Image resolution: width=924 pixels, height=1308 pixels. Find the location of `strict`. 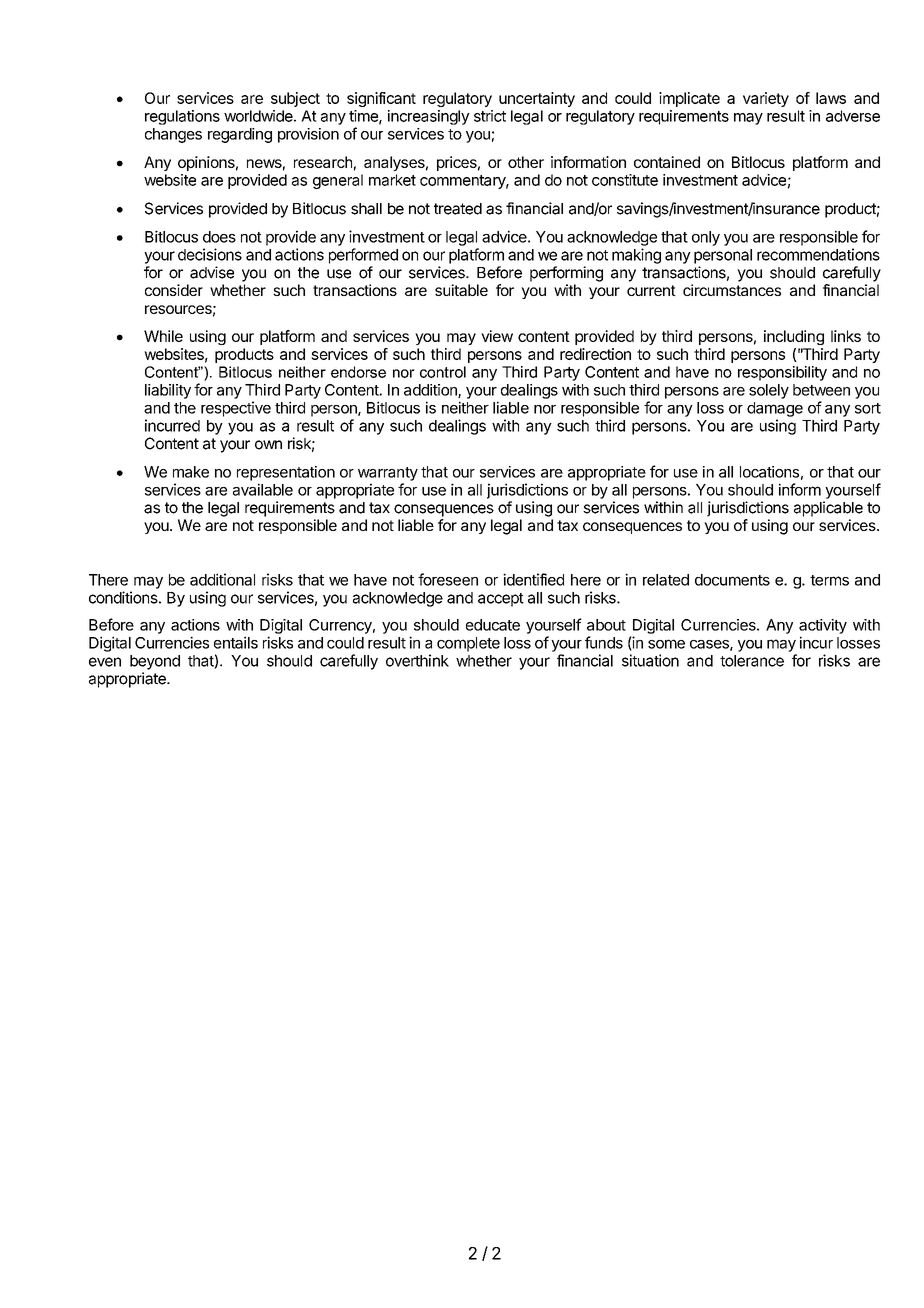

strict is located at coordinates (490, 116).
